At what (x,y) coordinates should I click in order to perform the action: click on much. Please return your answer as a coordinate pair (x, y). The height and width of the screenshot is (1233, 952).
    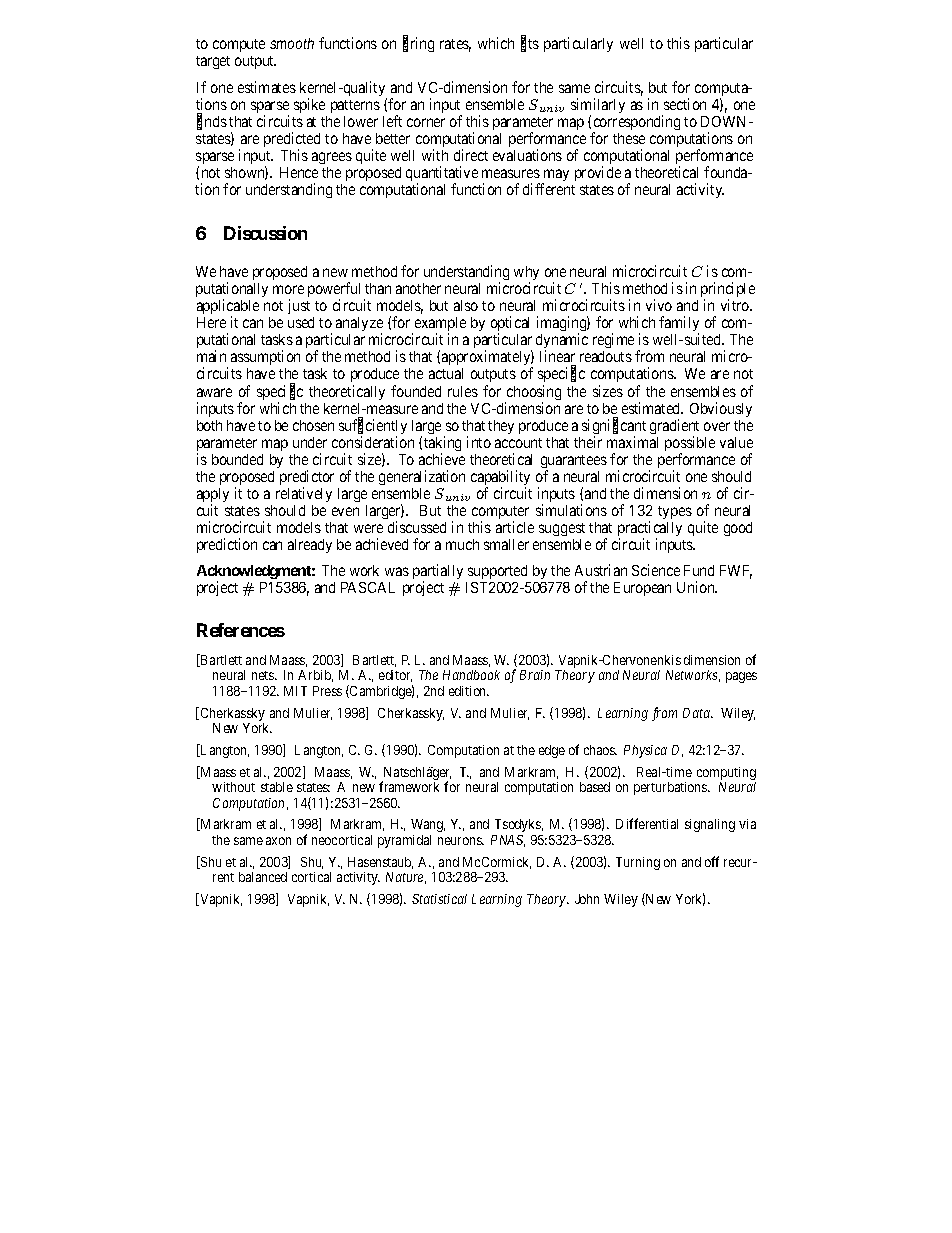
    Looking at the image, I should click on (462, 544).
